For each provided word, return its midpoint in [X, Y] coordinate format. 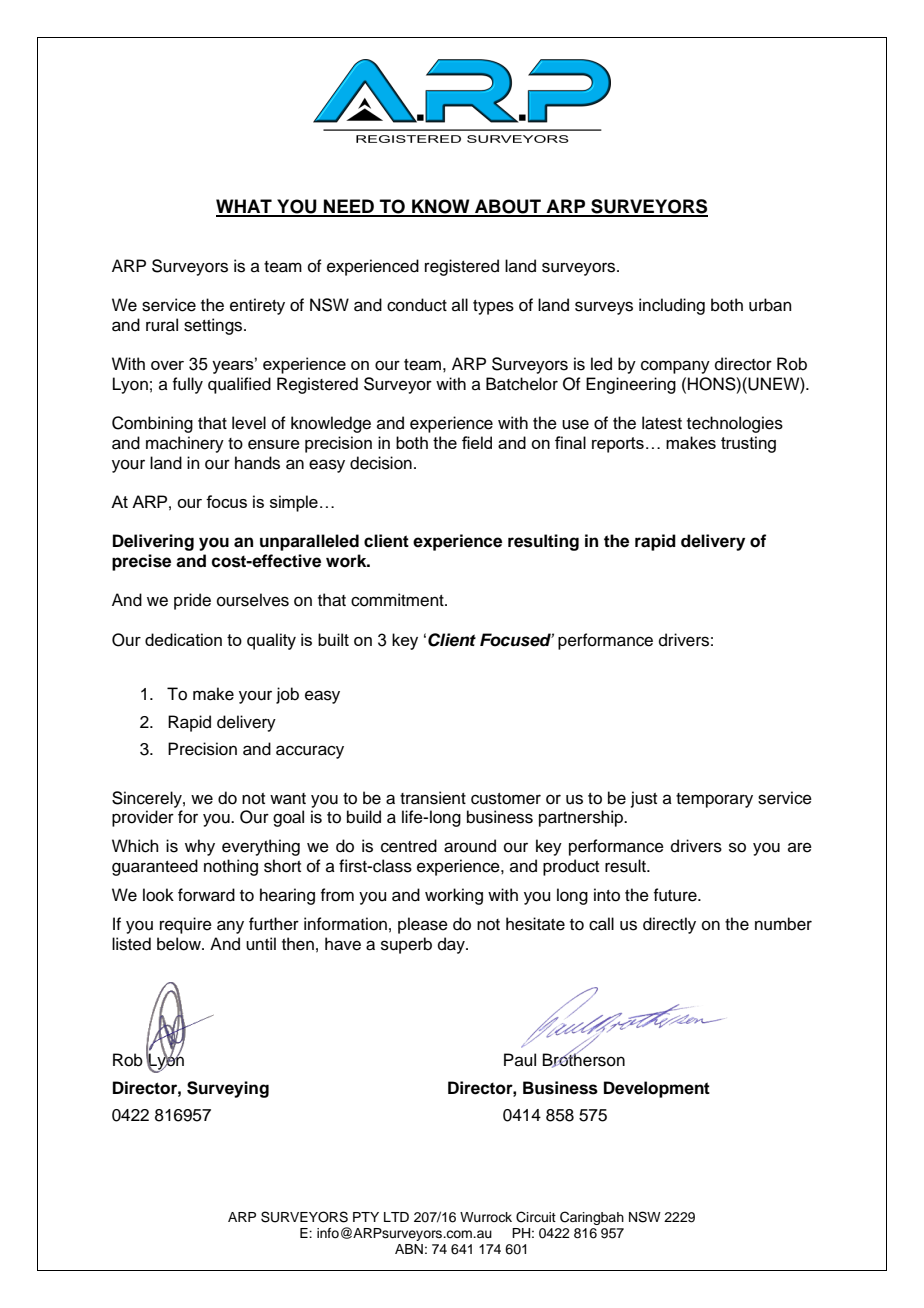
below [180, 944]
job [287, 695]
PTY [366, 1217]
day [452, 945]
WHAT [245, 207]
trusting [748, 444]
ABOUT [508, 207]
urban [770, 305]
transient [433, 798]
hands [257, 463]
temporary [714, 800]
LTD [396, 1217]
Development [657, 1089]
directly [669, 925]
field [477, 442]
